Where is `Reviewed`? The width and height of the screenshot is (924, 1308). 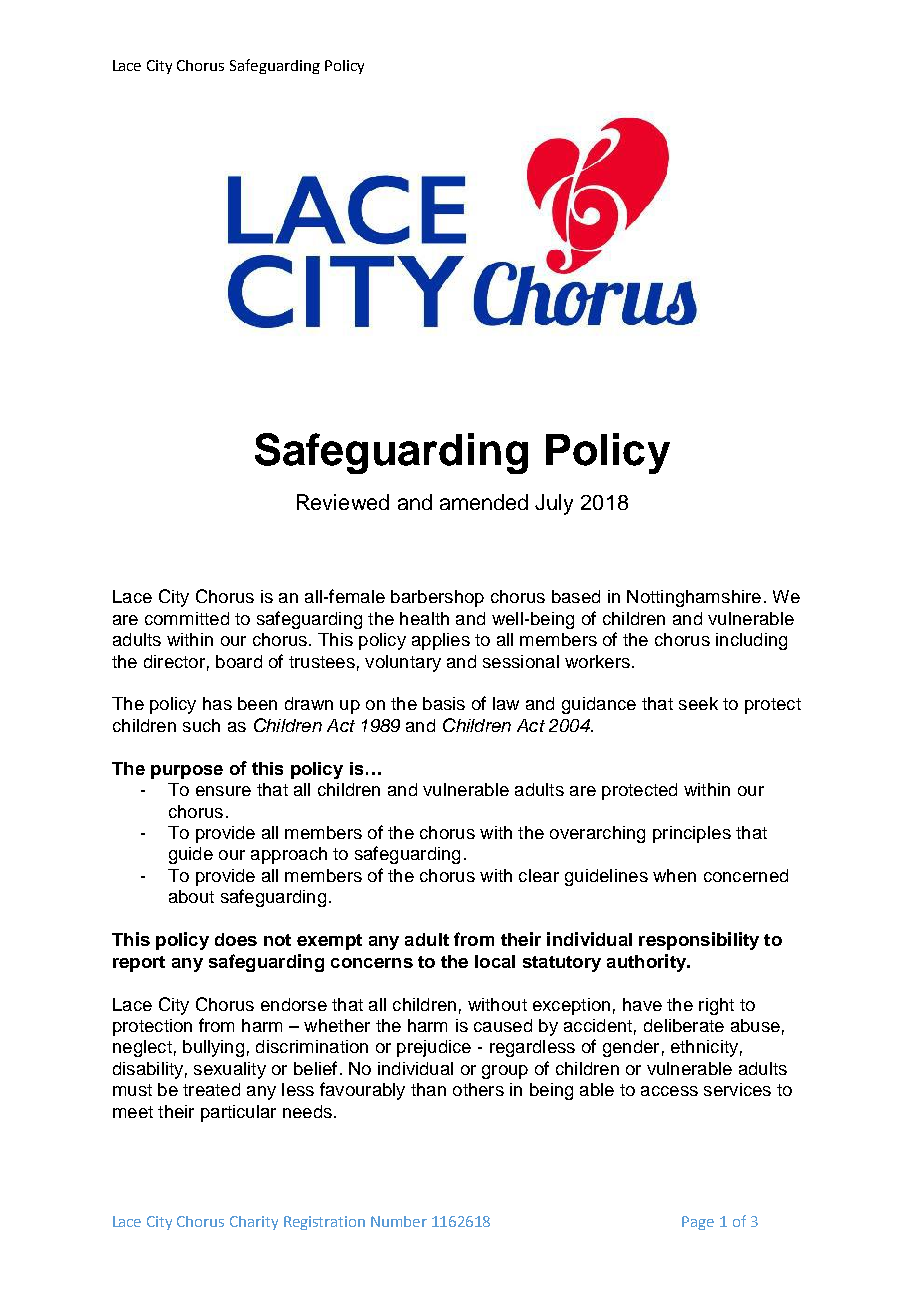 Reviewed is located at coordinates (343, 502).
